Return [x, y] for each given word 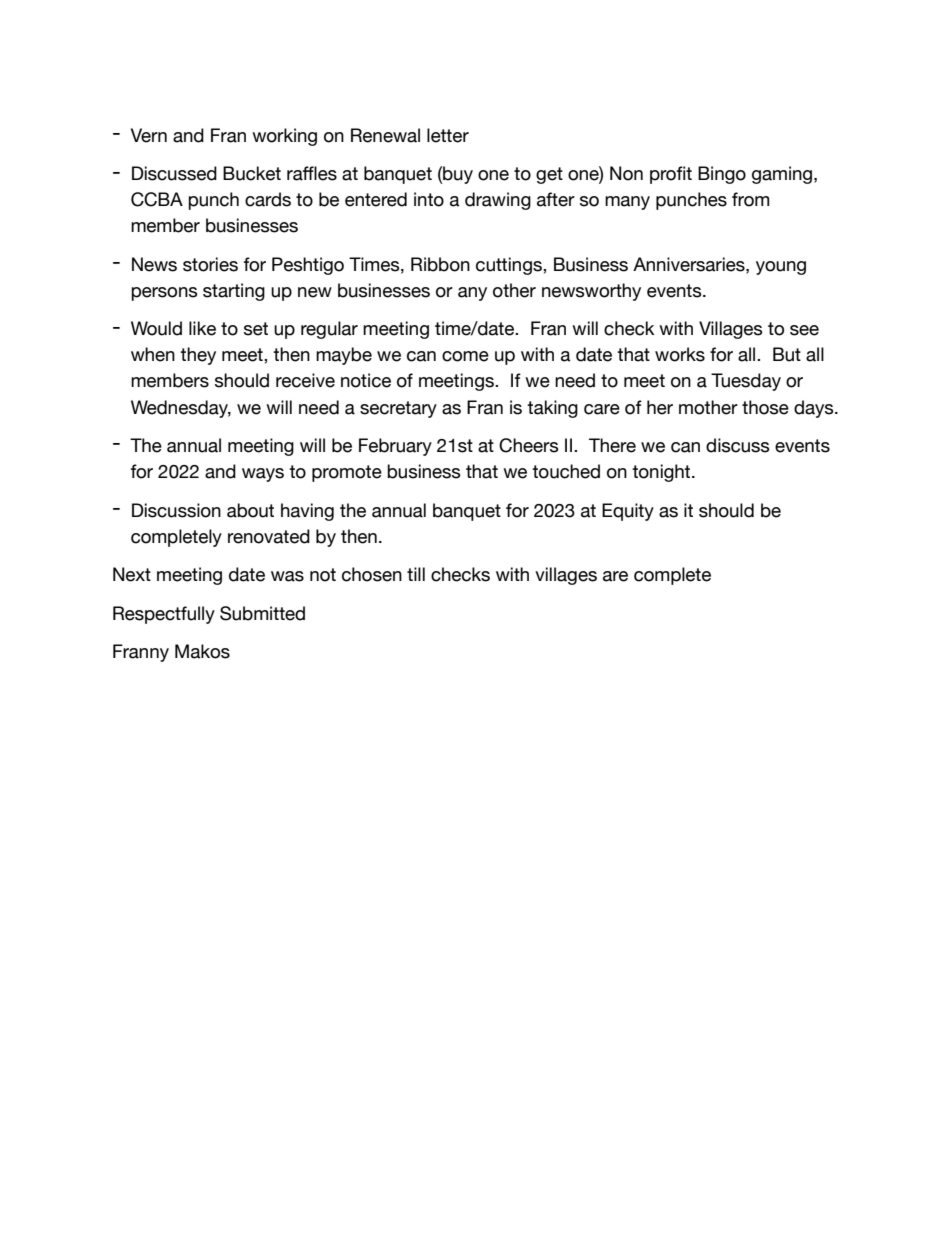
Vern [149, 135]
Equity [628, 512]
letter [448, 135]
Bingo [722, 175]
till [416, 574]
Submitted [262, 613]
